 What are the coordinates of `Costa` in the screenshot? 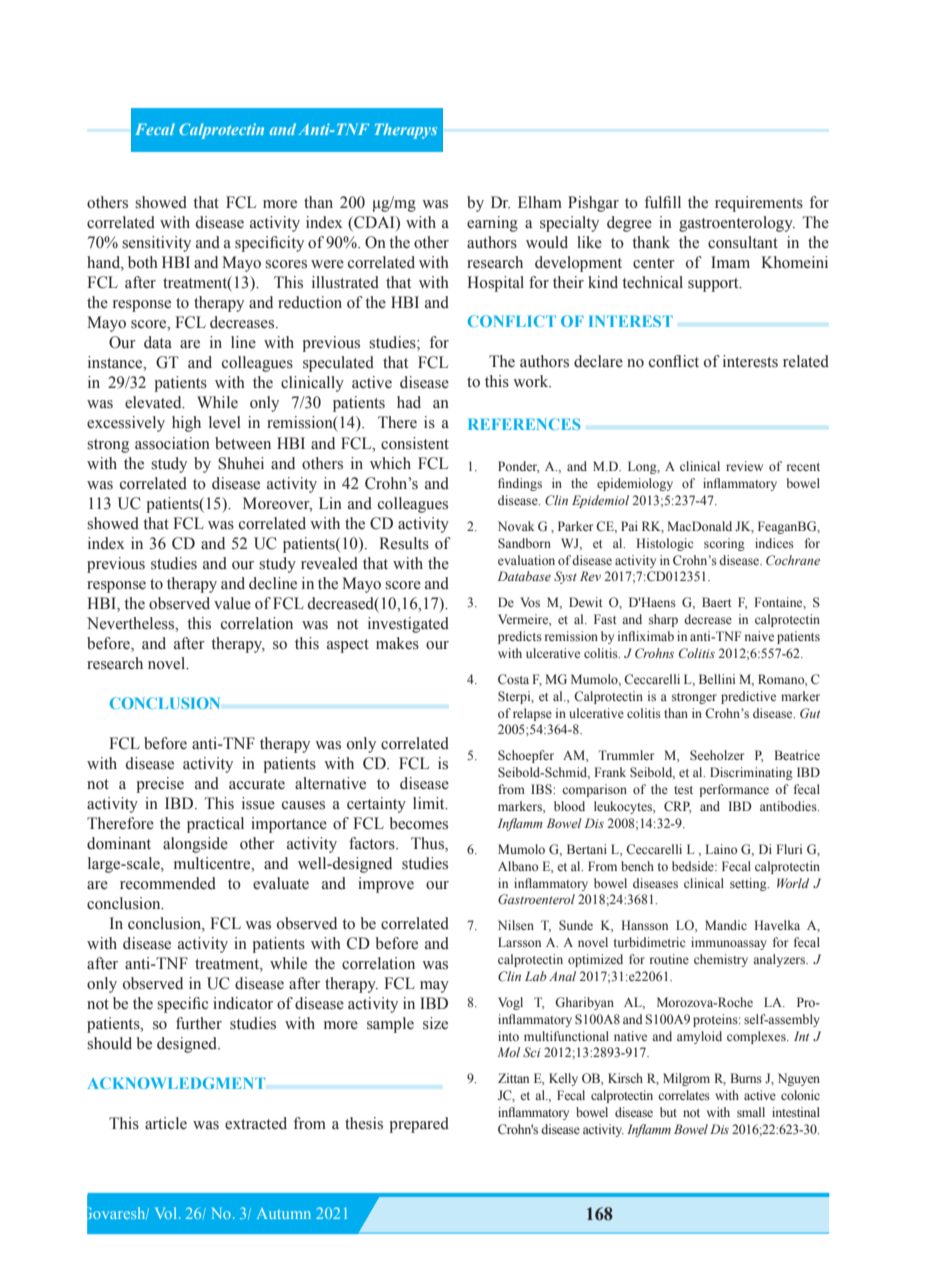 It's located at (513, 679).
